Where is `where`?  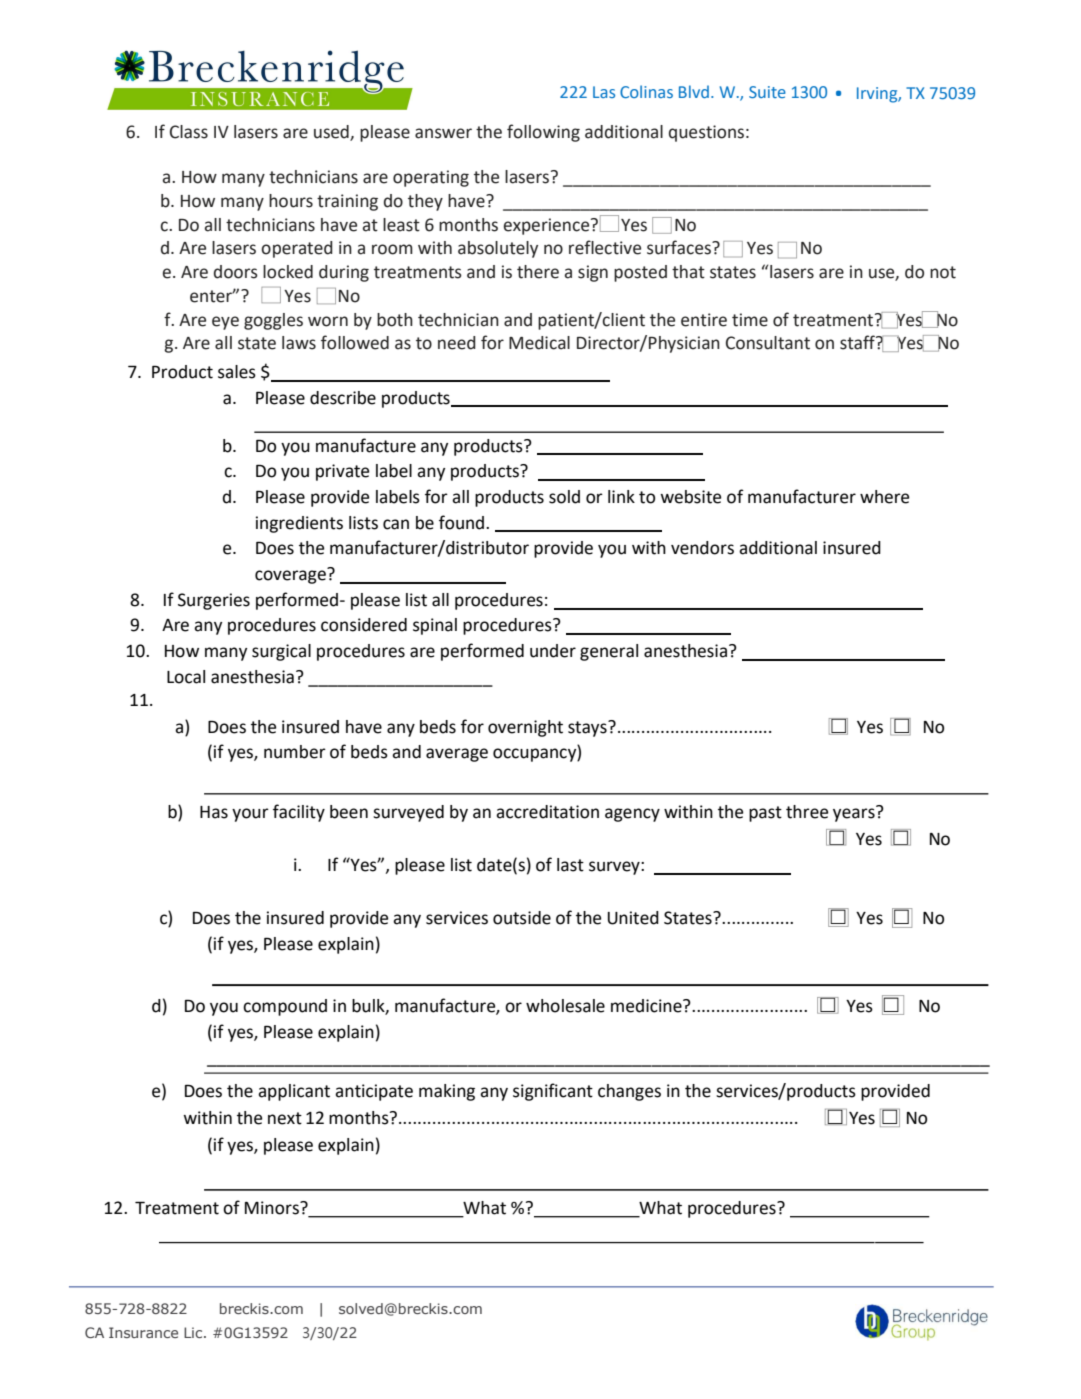
where is located at coordinates (884, 497).
